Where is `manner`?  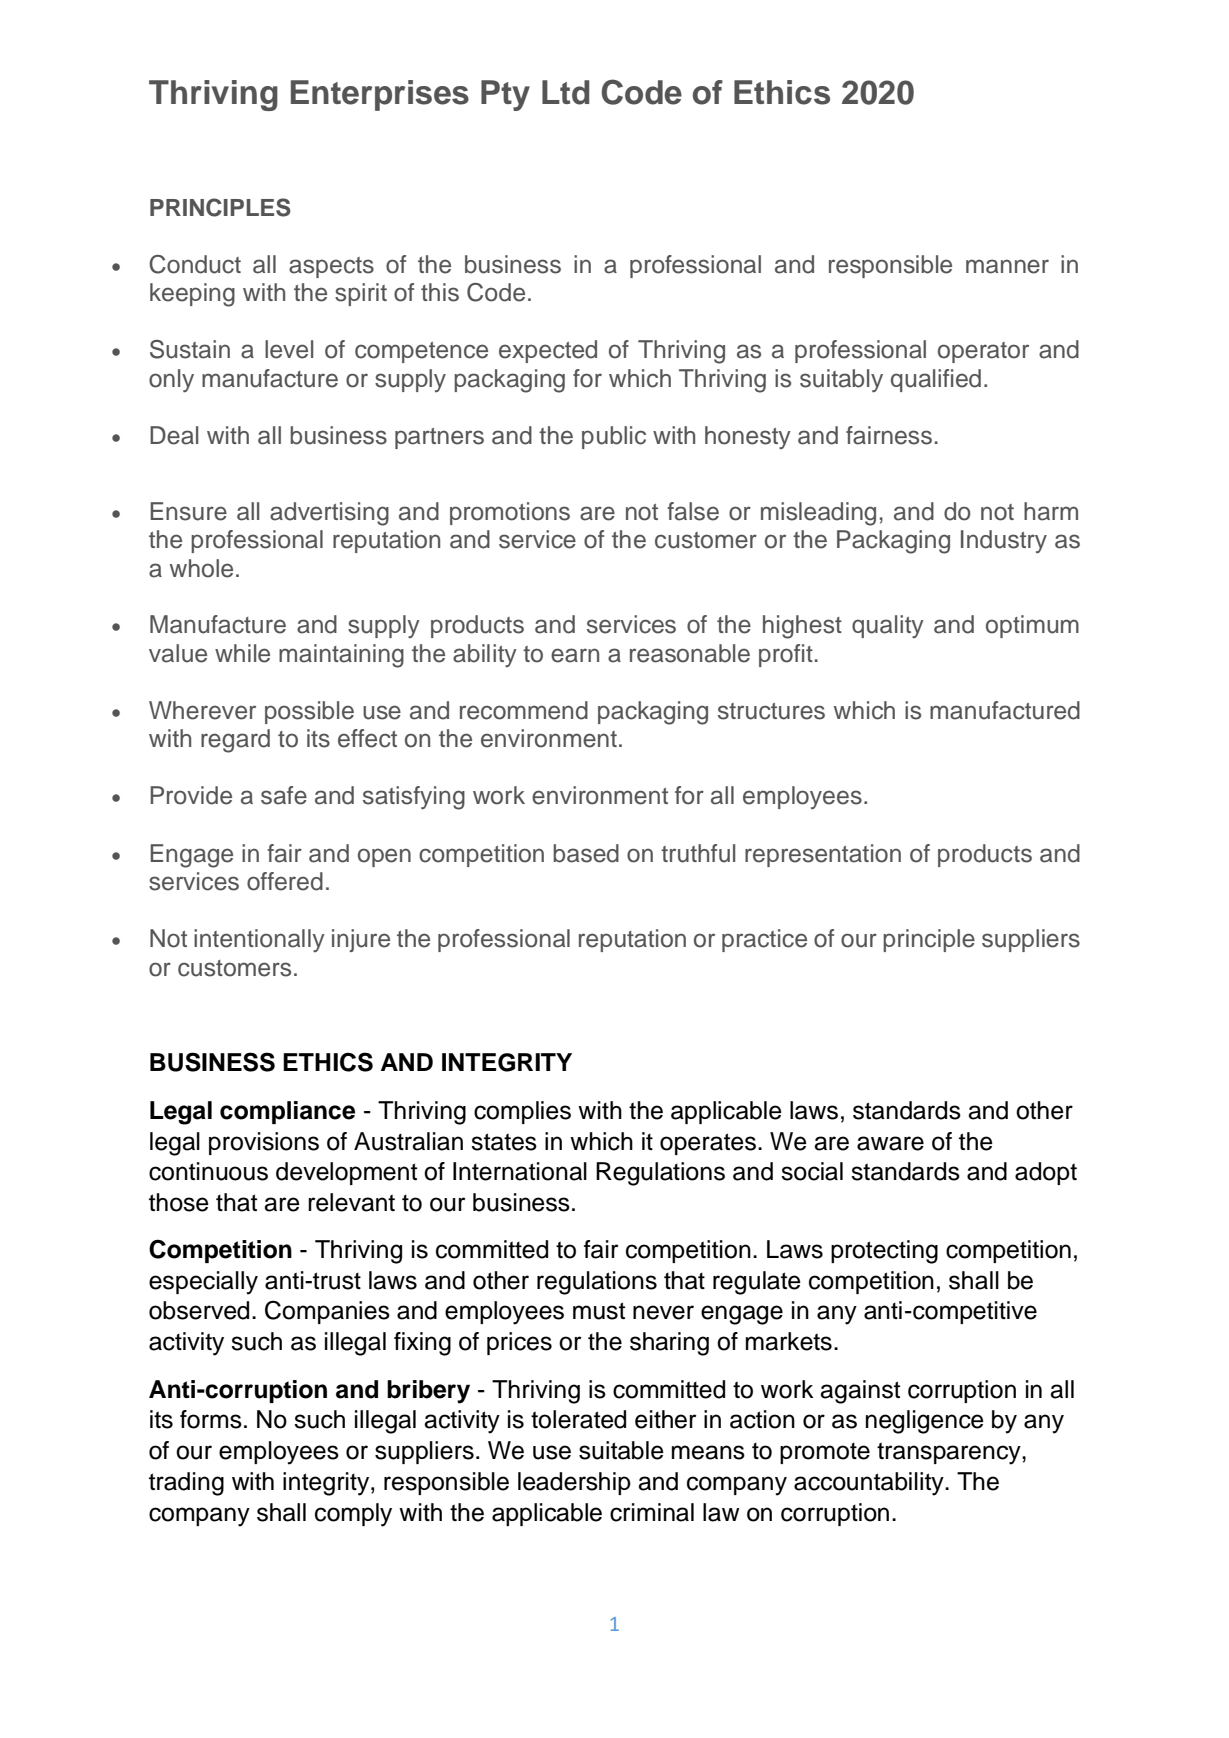
manner is located at coordinates (1007, 266).
